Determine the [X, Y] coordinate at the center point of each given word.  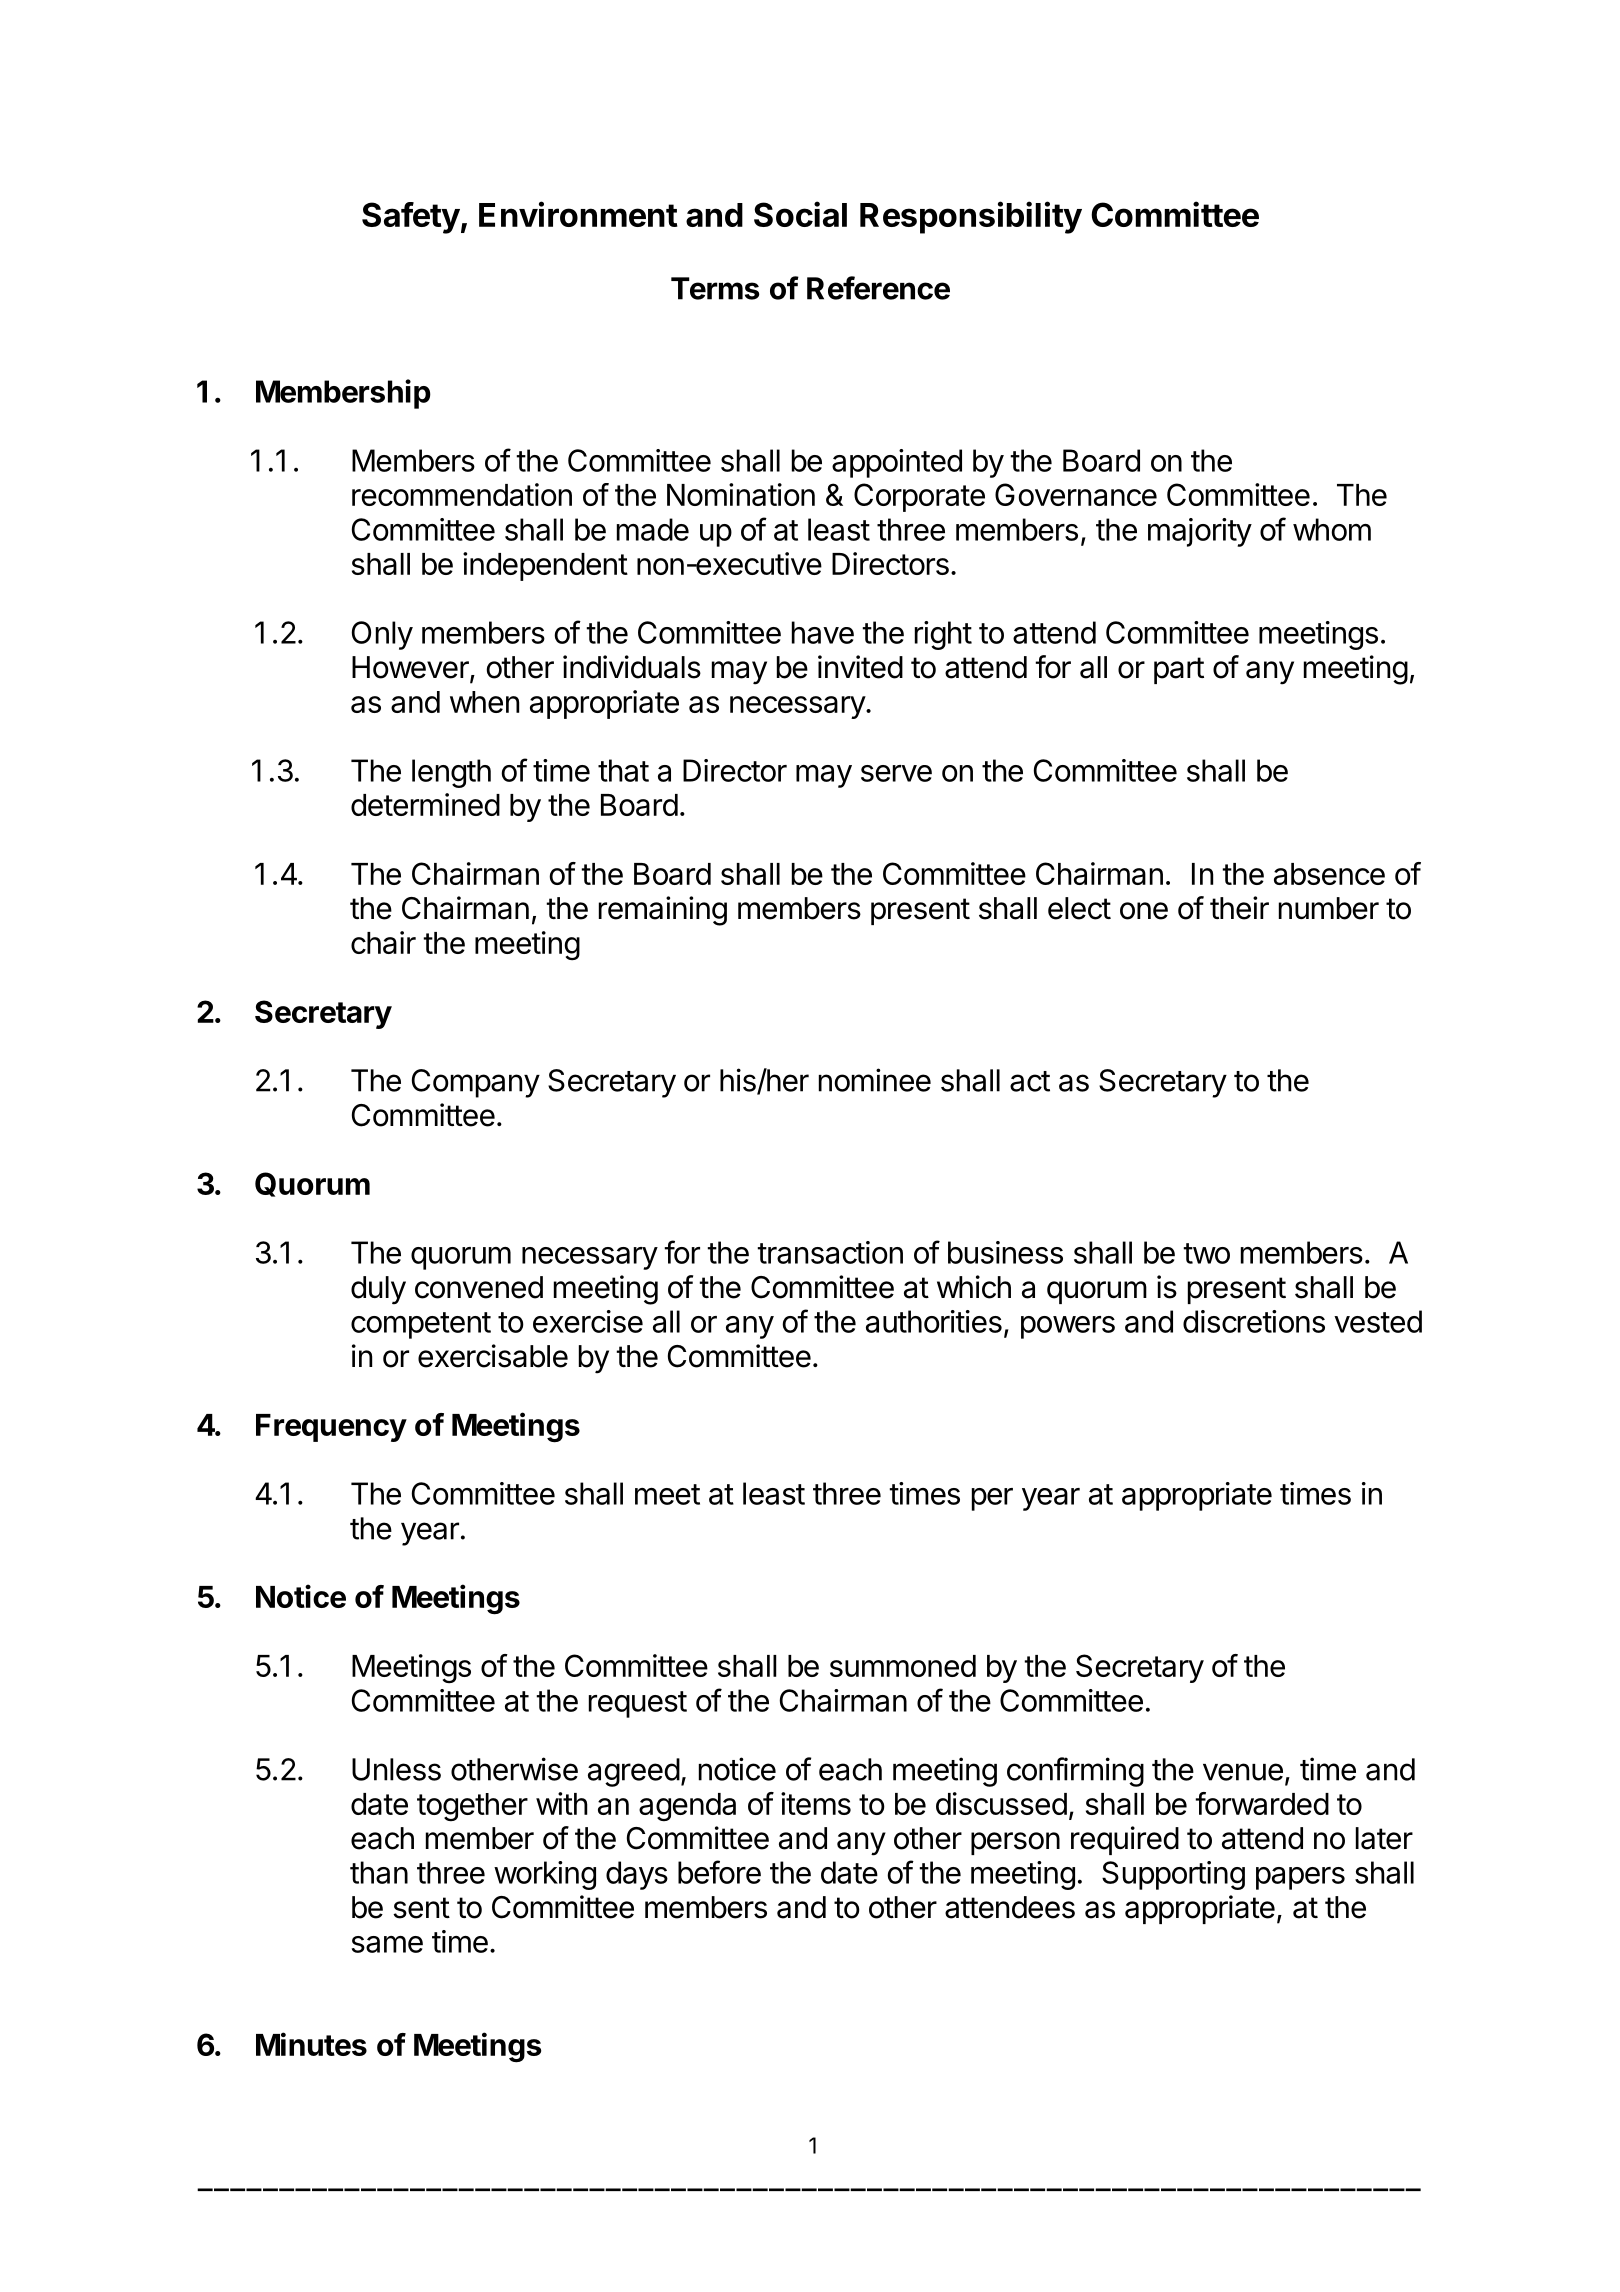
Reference [878, 288]
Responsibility [971, 217]
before [719, 1872]
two [1206, 1253]
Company [476, 1083]
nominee [875, 1080]
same [387, 1944]
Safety [411, 218]
